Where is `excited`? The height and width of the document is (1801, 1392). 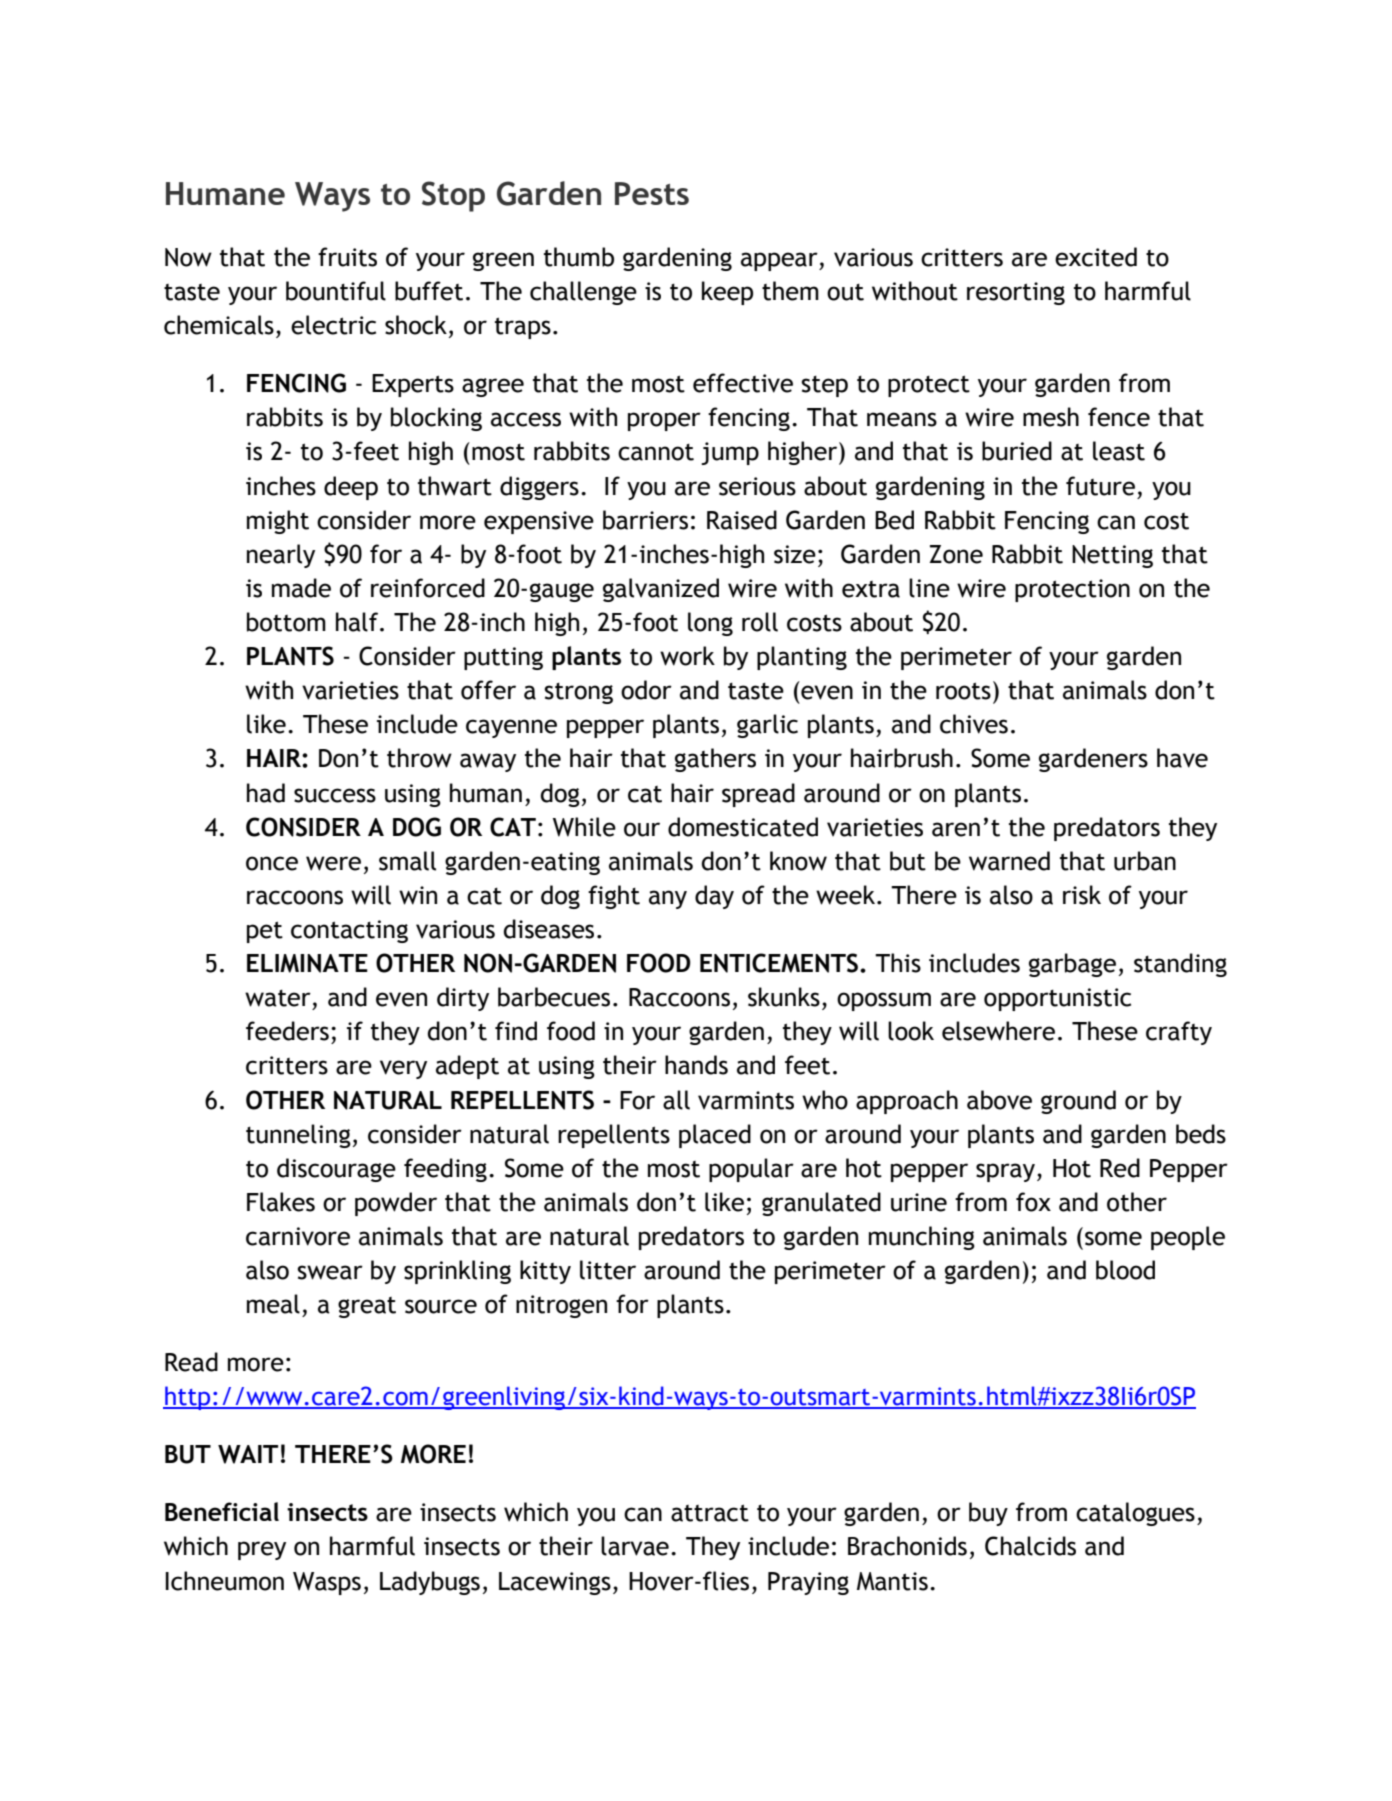
excited is located at coordinates (1096, 257).
